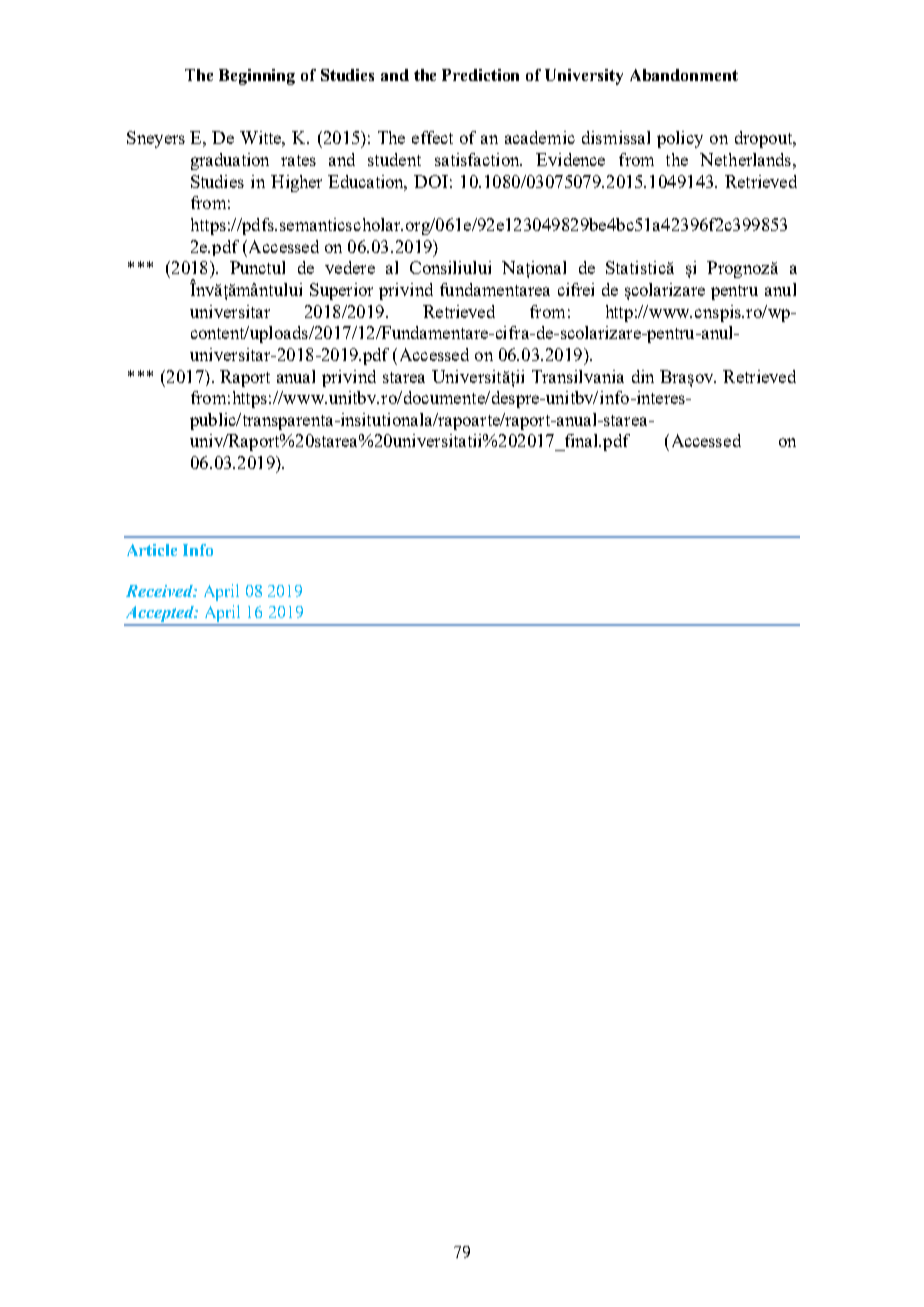 The image size is (924, 1307). Describe the element at coordinates (643, 376) in the image. I see `din` at that location.
